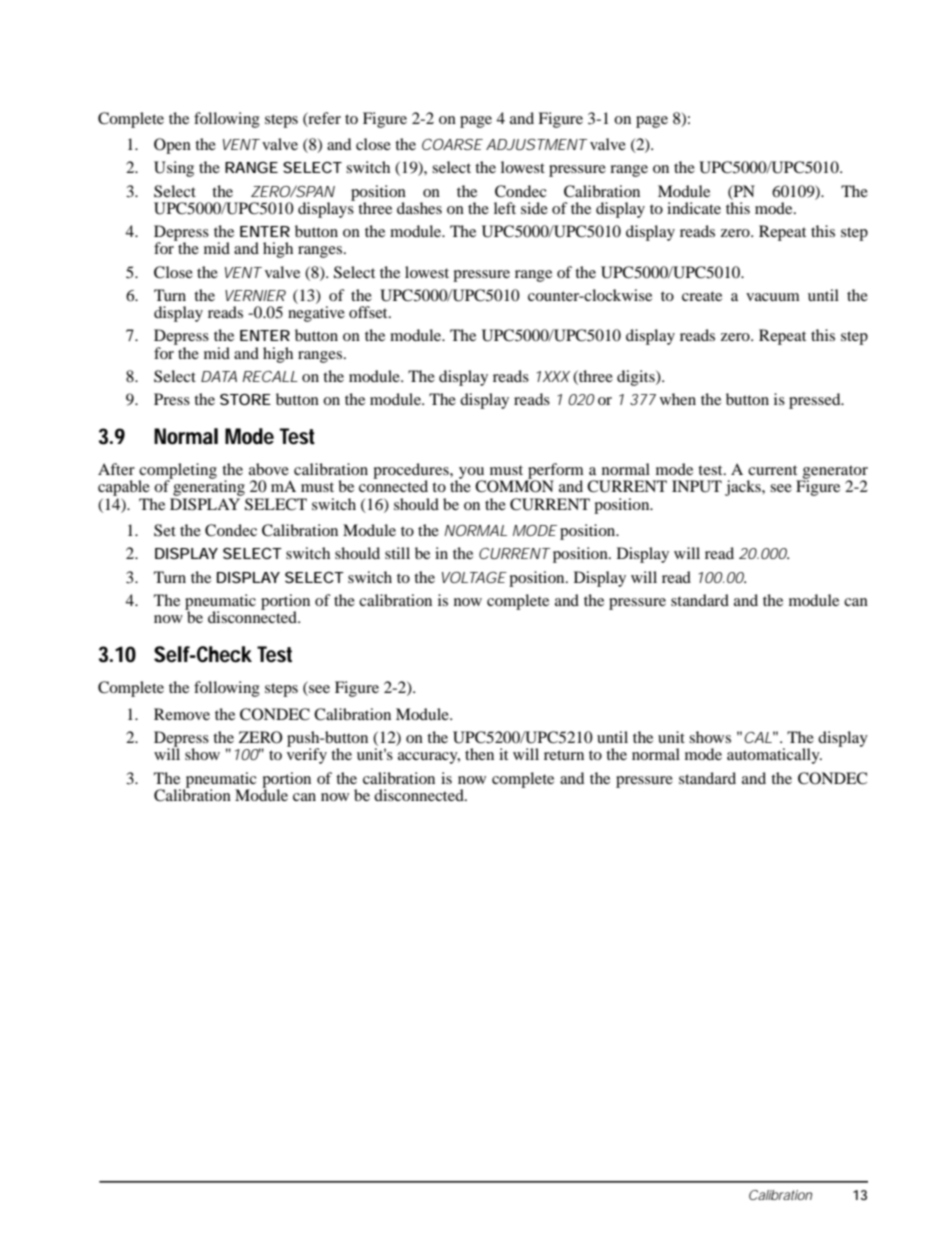 Image resolution: width=952 pixels, height=1233 pixels. What do you see at coordinates (369, 312) in the image?
I see `offset` at bounding box center [369, 312].
